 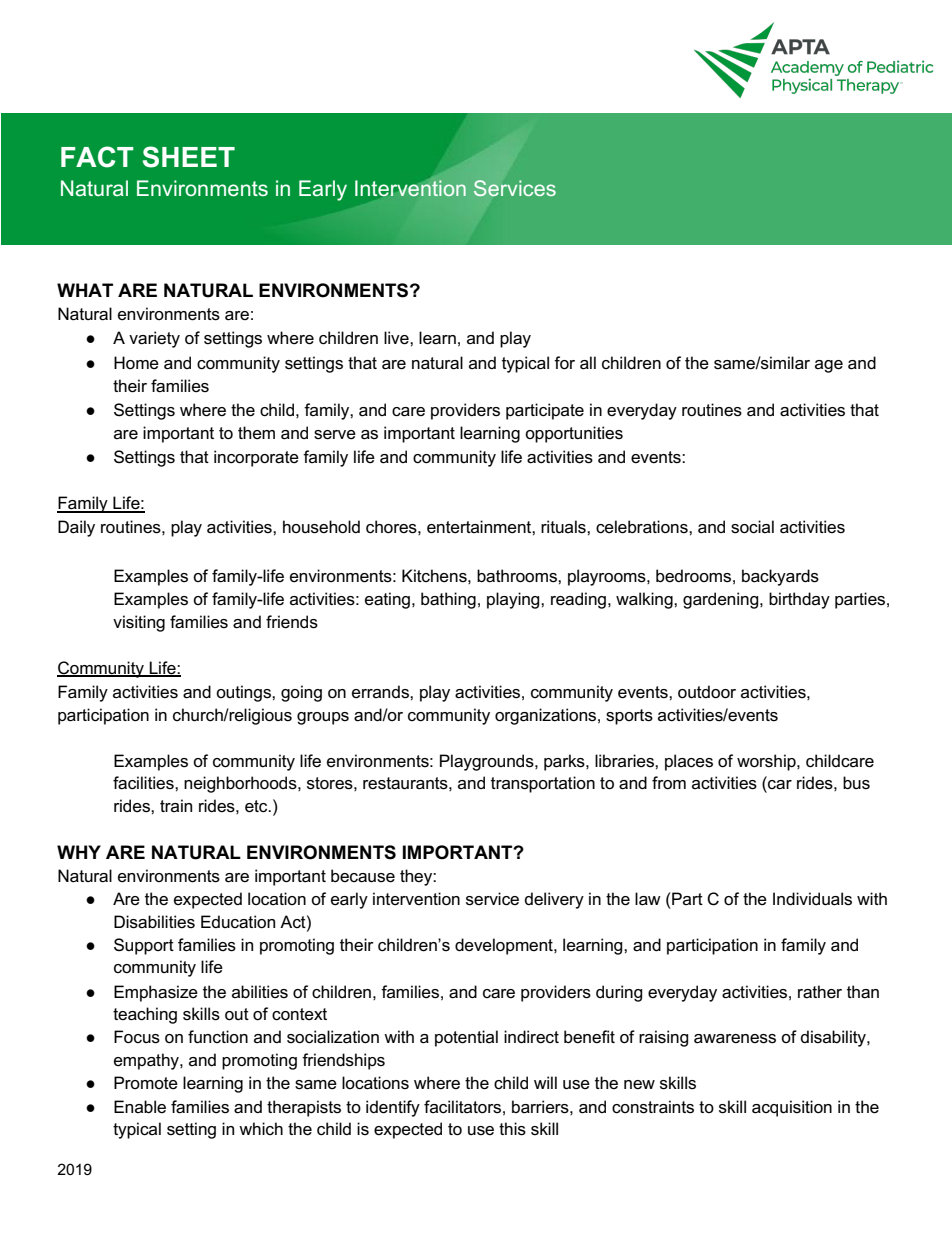 I want to click on SHEET, so click(x=189, y=157).
